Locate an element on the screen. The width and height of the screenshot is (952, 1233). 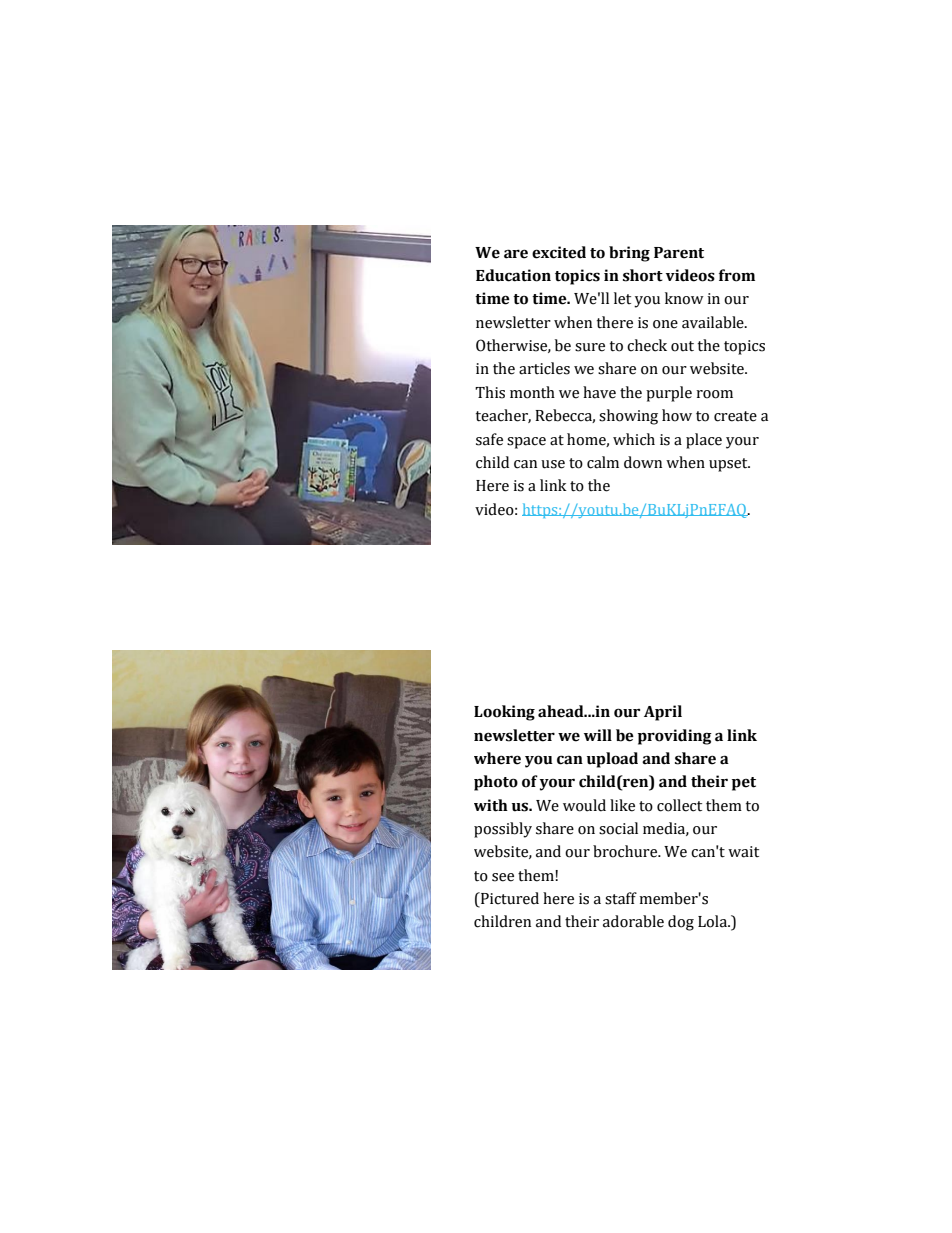
Education is located at coordinates (513, 275).
